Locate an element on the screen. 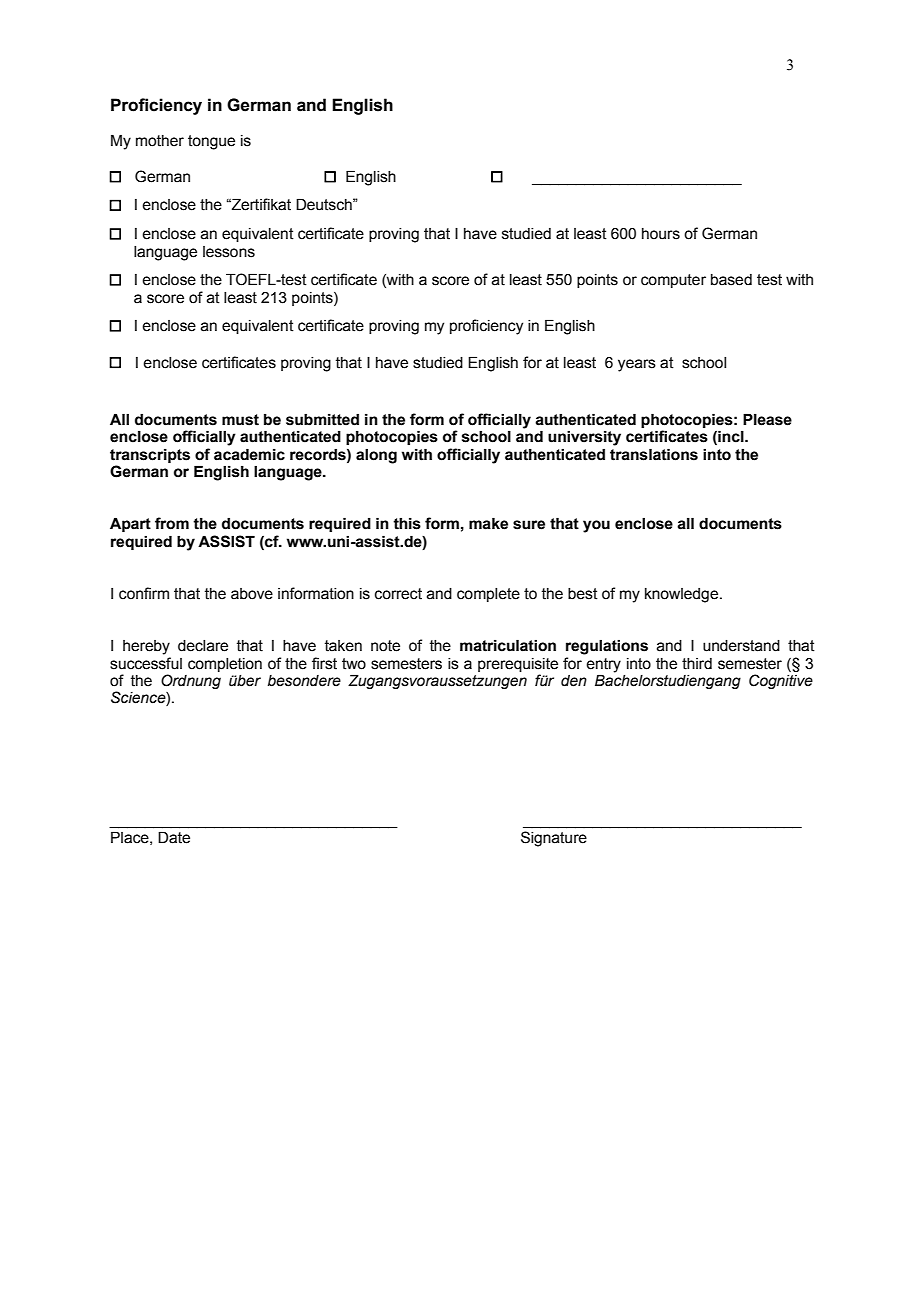 This screenshot has height=1308, width=924. hours is located at coordinates (661, 234).
